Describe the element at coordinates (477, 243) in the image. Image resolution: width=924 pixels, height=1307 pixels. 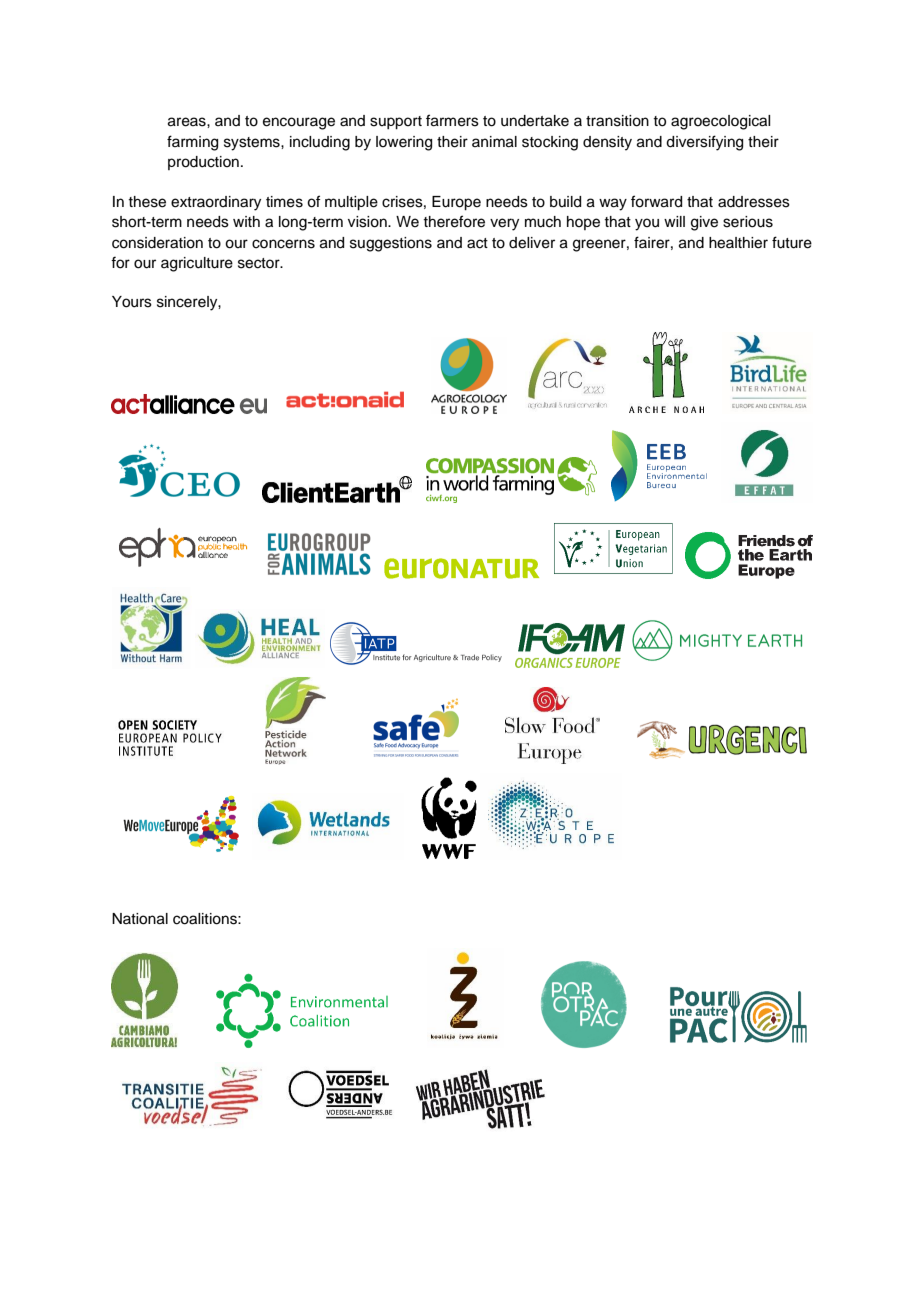
I see `act` at that location.
